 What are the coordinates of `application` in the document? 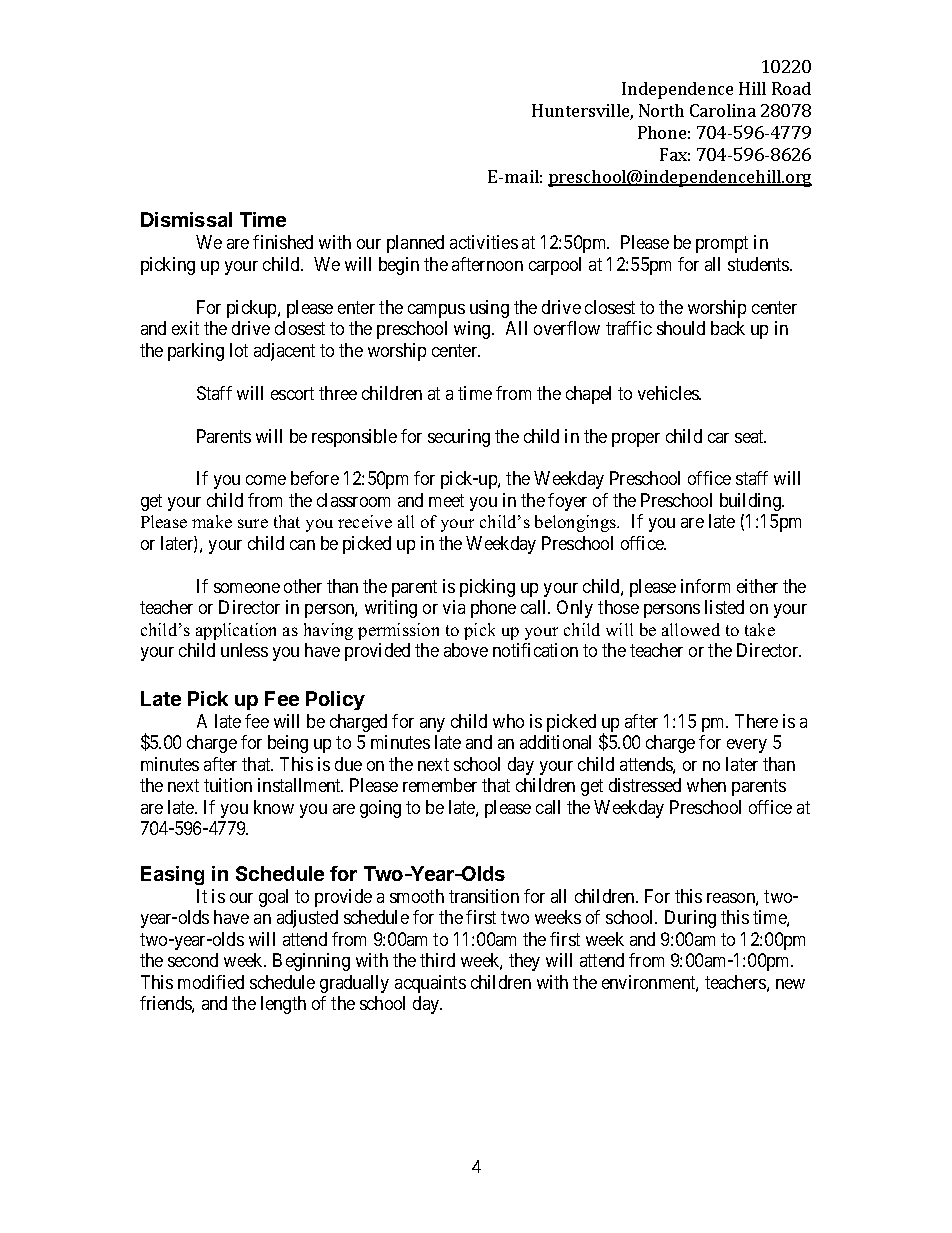 It's located at (236, 631).
